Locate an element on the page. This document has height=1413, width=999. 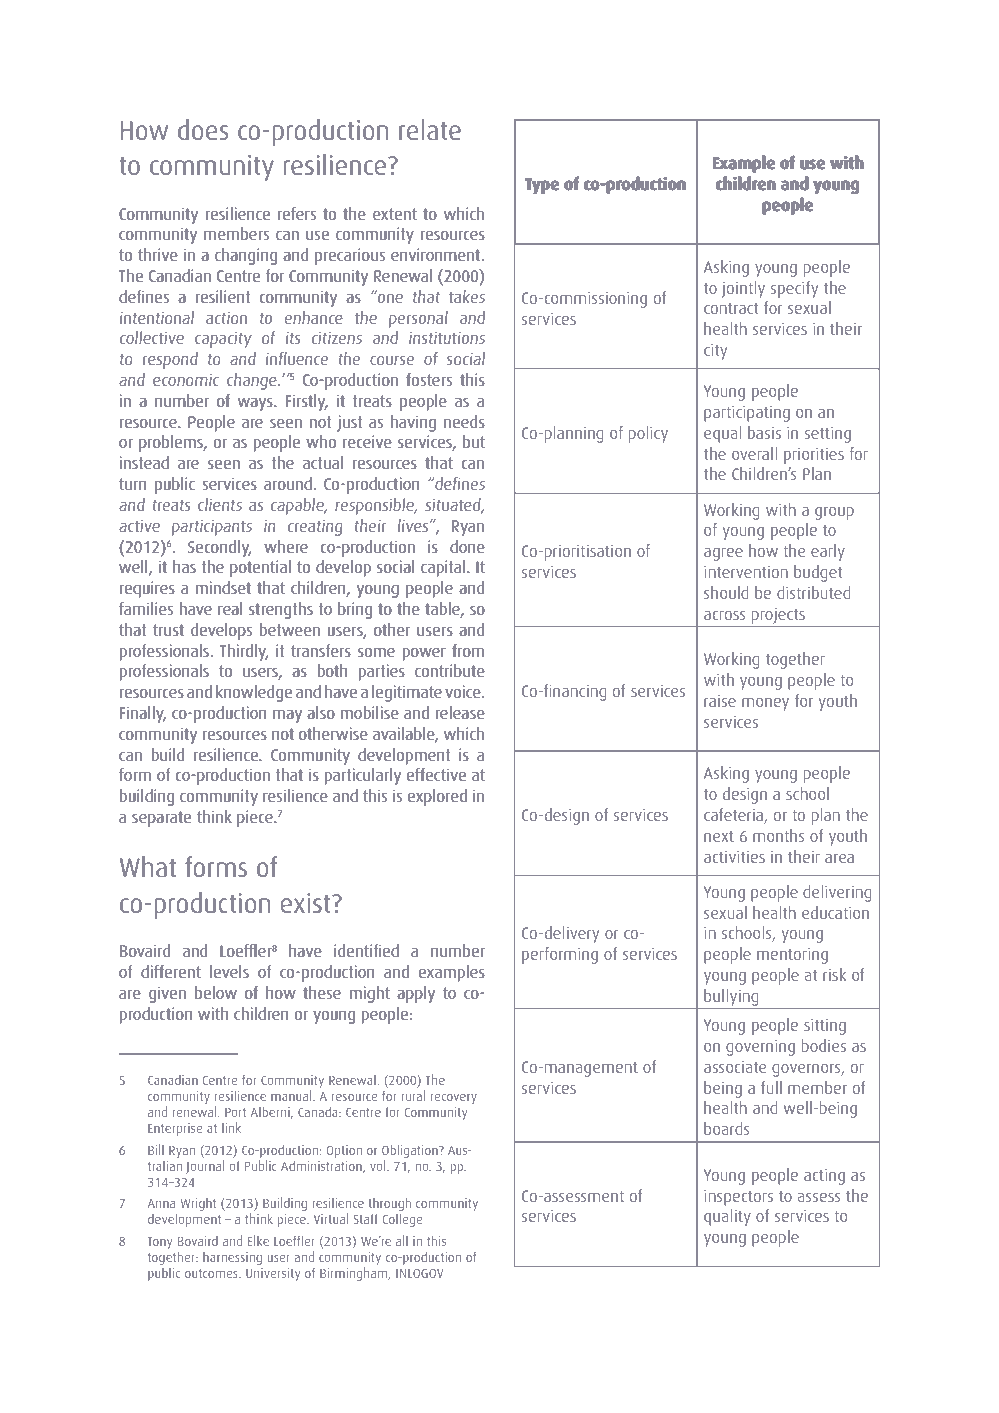
quality is located at coordinates (727, 1217).
